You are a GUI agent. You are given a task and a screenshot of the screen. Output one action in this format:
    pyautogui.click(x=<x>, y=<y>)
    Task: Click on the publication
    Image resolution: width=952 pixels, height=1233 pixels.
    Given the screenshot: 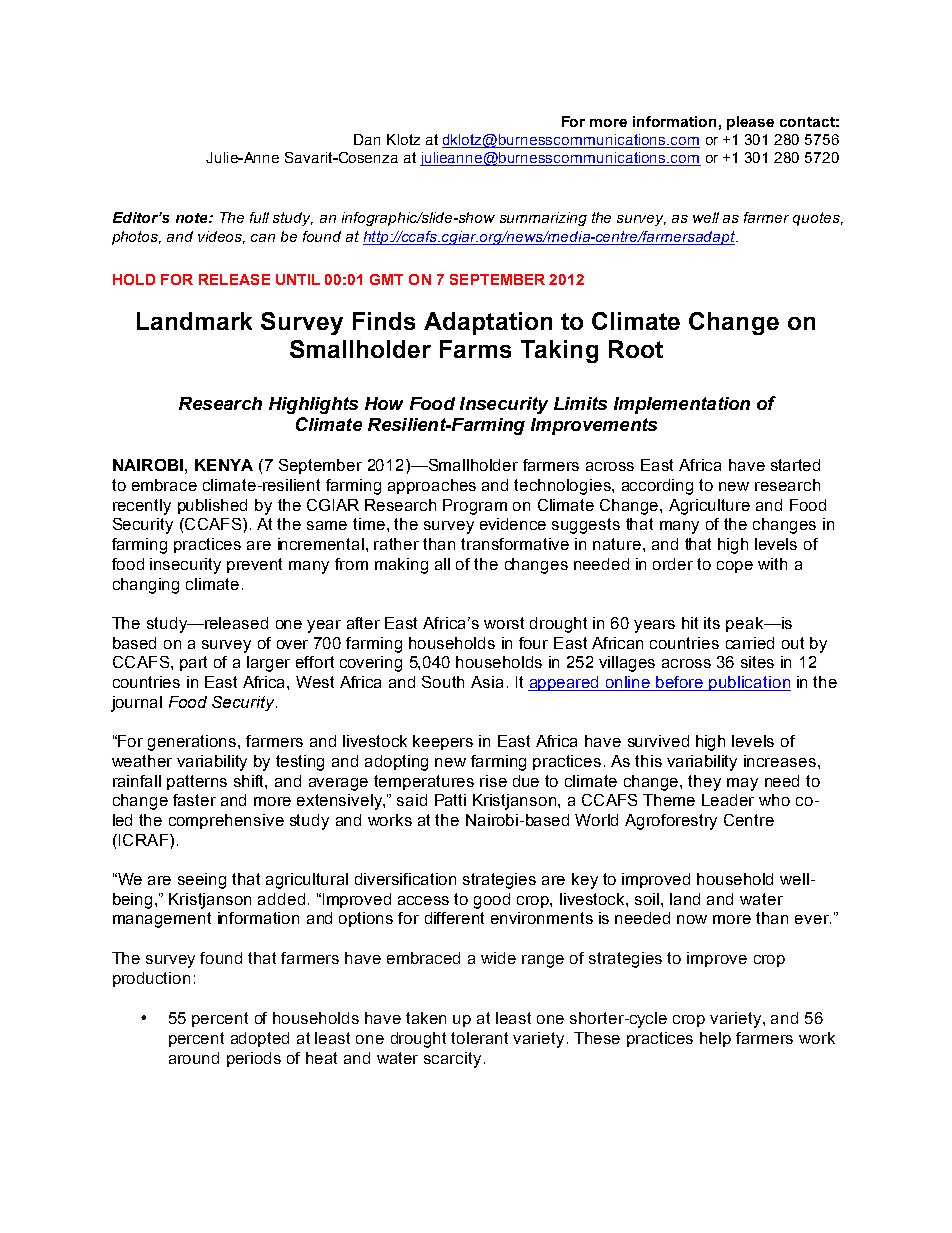 What is the action you would take?
    pyautogui.click(x=749, y=683)
